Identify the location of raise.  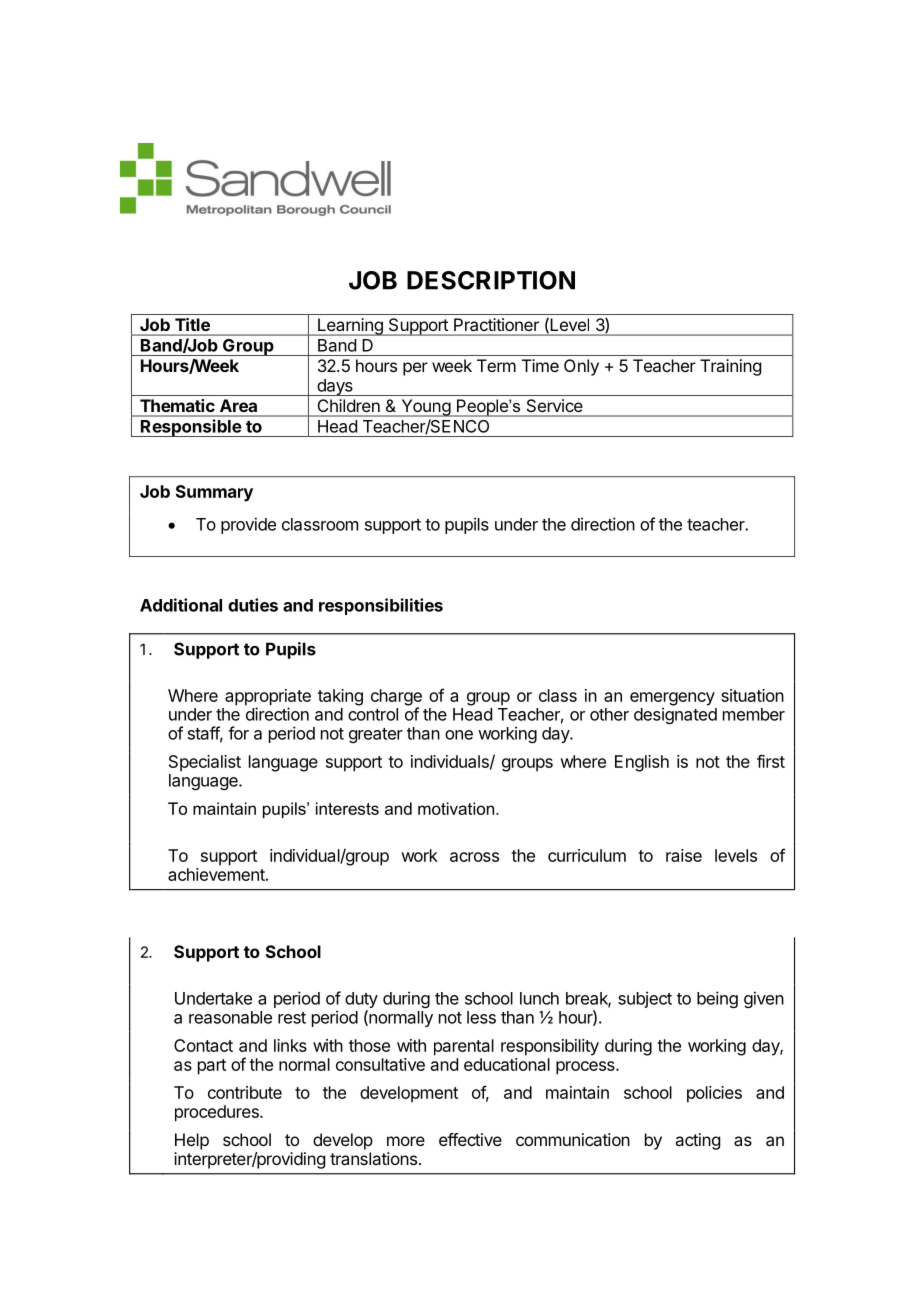
(684, 855).
